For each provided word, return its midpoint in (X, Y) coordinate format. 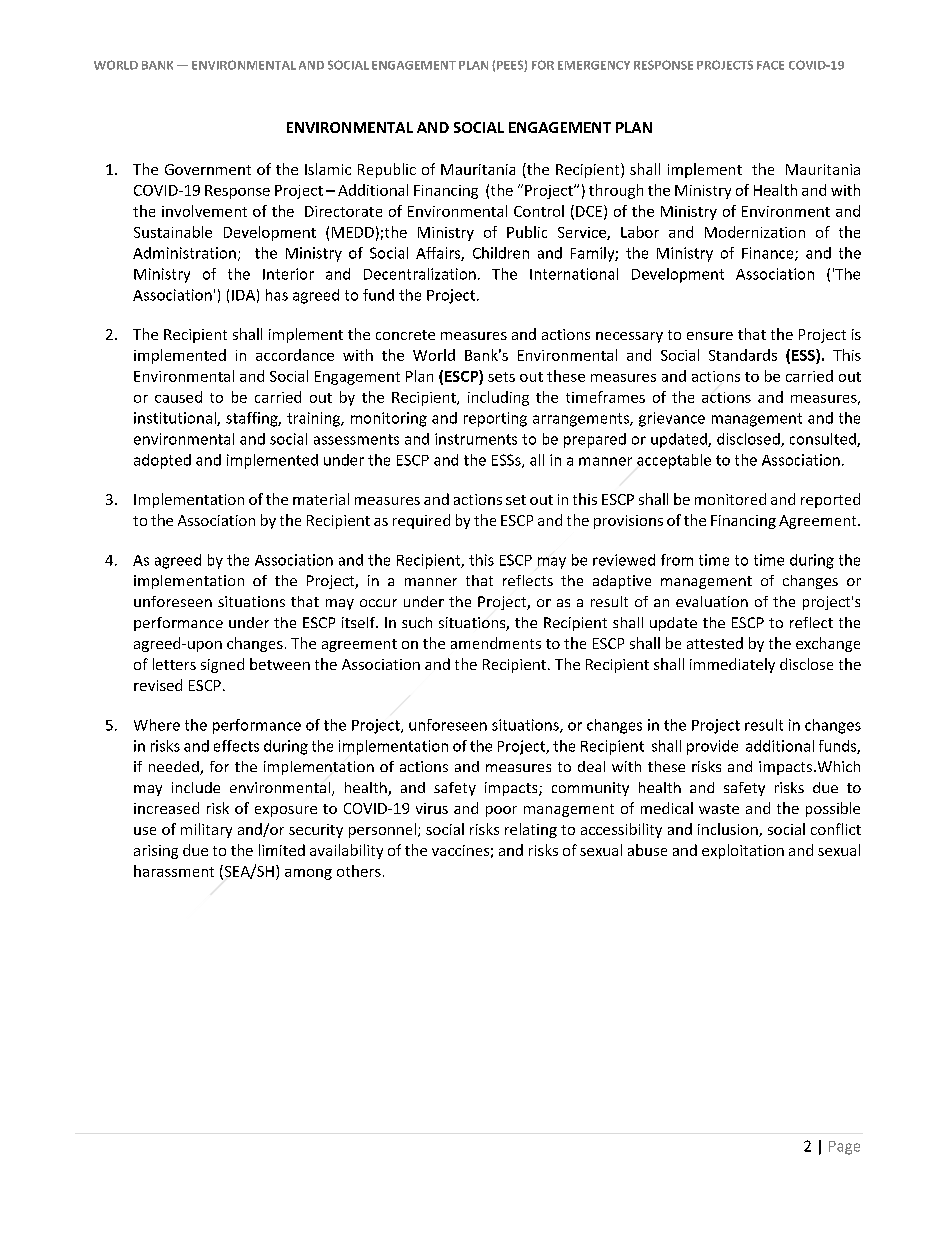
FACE (770, 65)
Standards (743, 355)
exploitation (743, 851)
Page (844, 1148)
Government (208, 169)
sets (501, 377)
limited (282, 850)
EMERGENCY (594, 65)
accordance (295, 355)
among (308, 874)
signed (222, 665)
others (359, 871)
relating (531, 830)
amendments (496, 643)
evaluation (712, 601)
